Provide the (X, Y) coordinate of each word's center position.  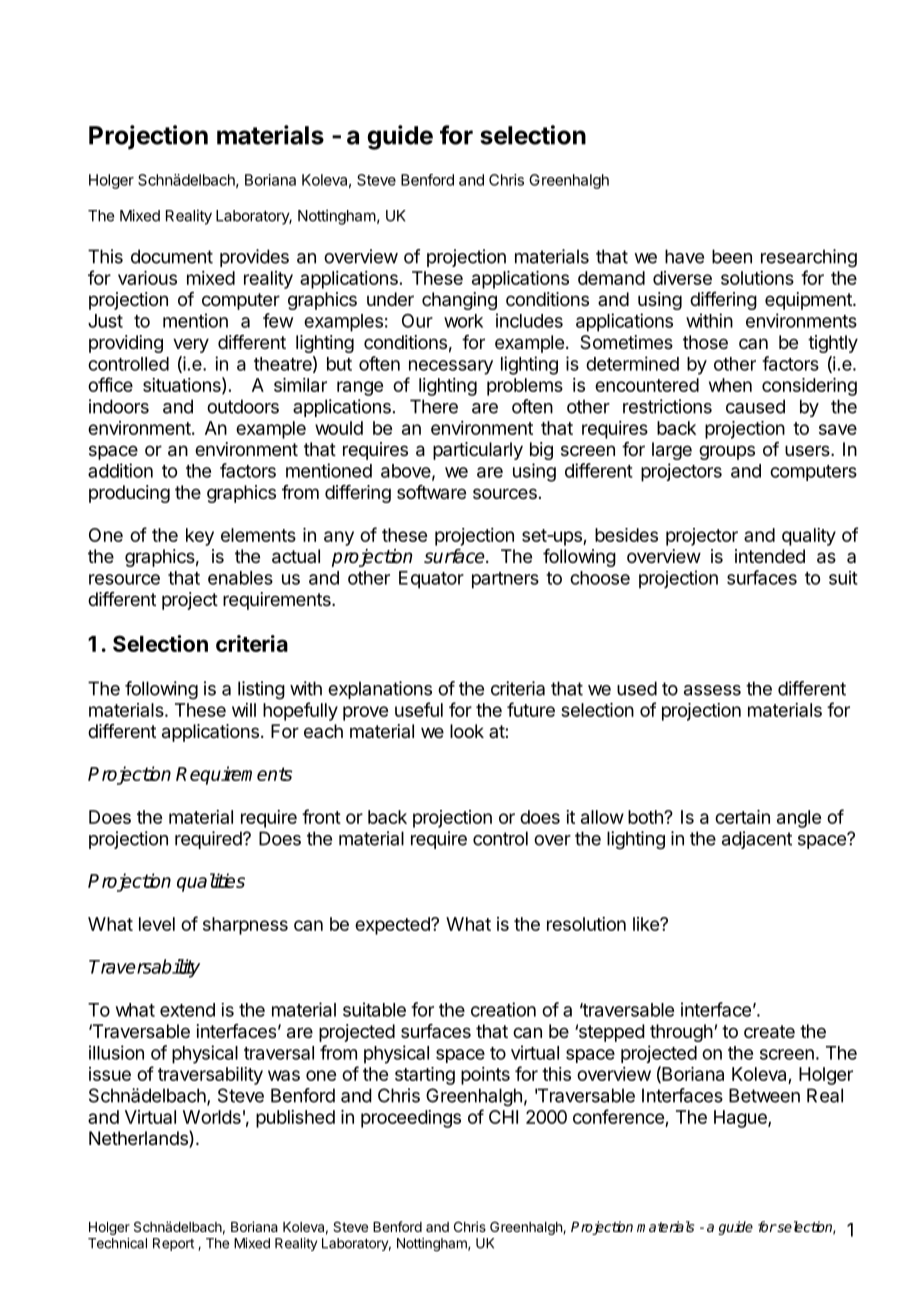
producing (129, 494)
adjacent (757, 840)
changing (459, 301)
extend (187, 1010)
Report (173, 1244)
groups (727, 452)
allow (602, 817)
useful (419, 709)
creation (503, 1009)
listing (261, 690)
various (147, 278)
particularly (478, 451)
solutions (757, 278)
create (769, 1032)
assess (712, 690)
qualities (211, 882)
